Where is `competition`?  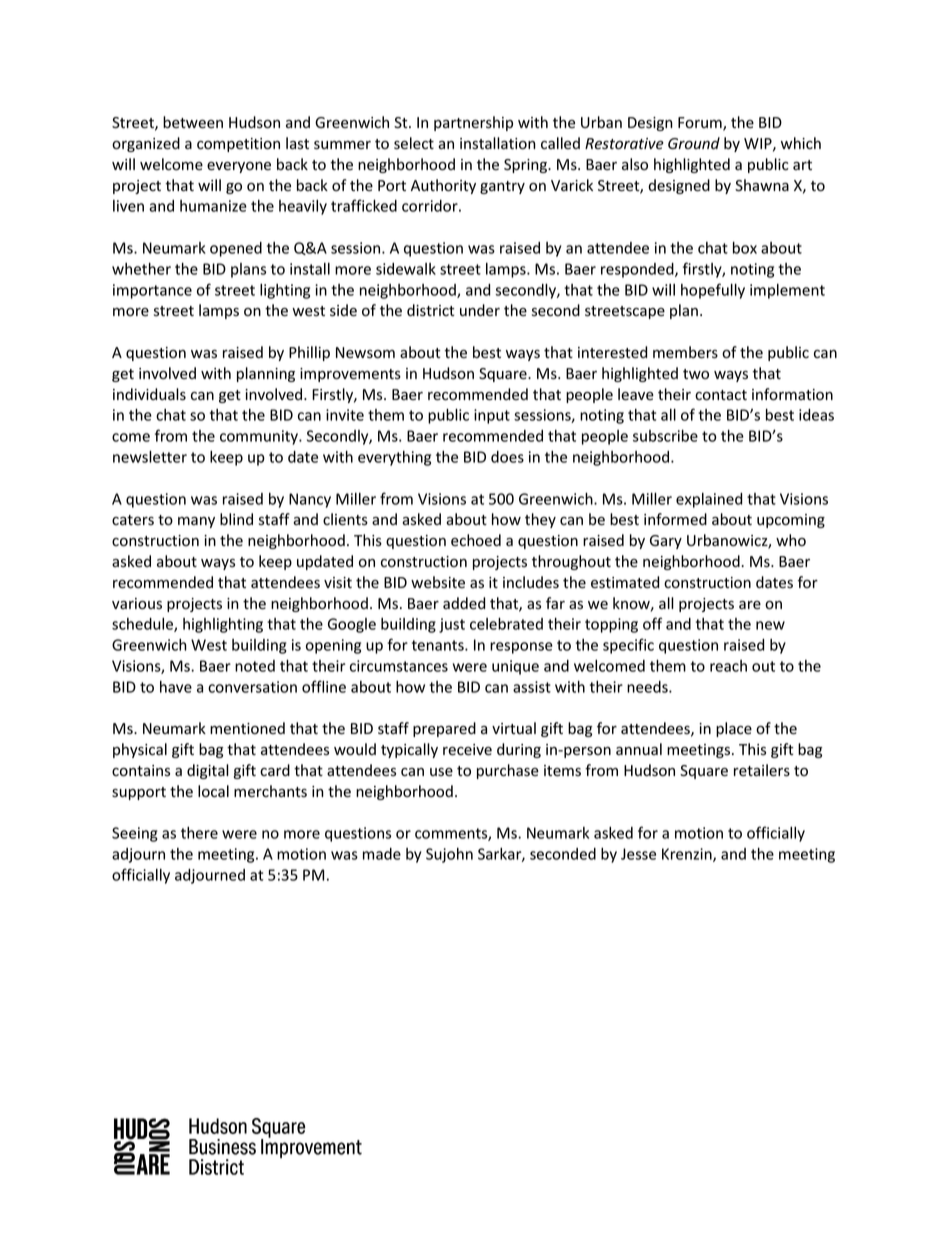
competition is located at coordinates (238, 145).
